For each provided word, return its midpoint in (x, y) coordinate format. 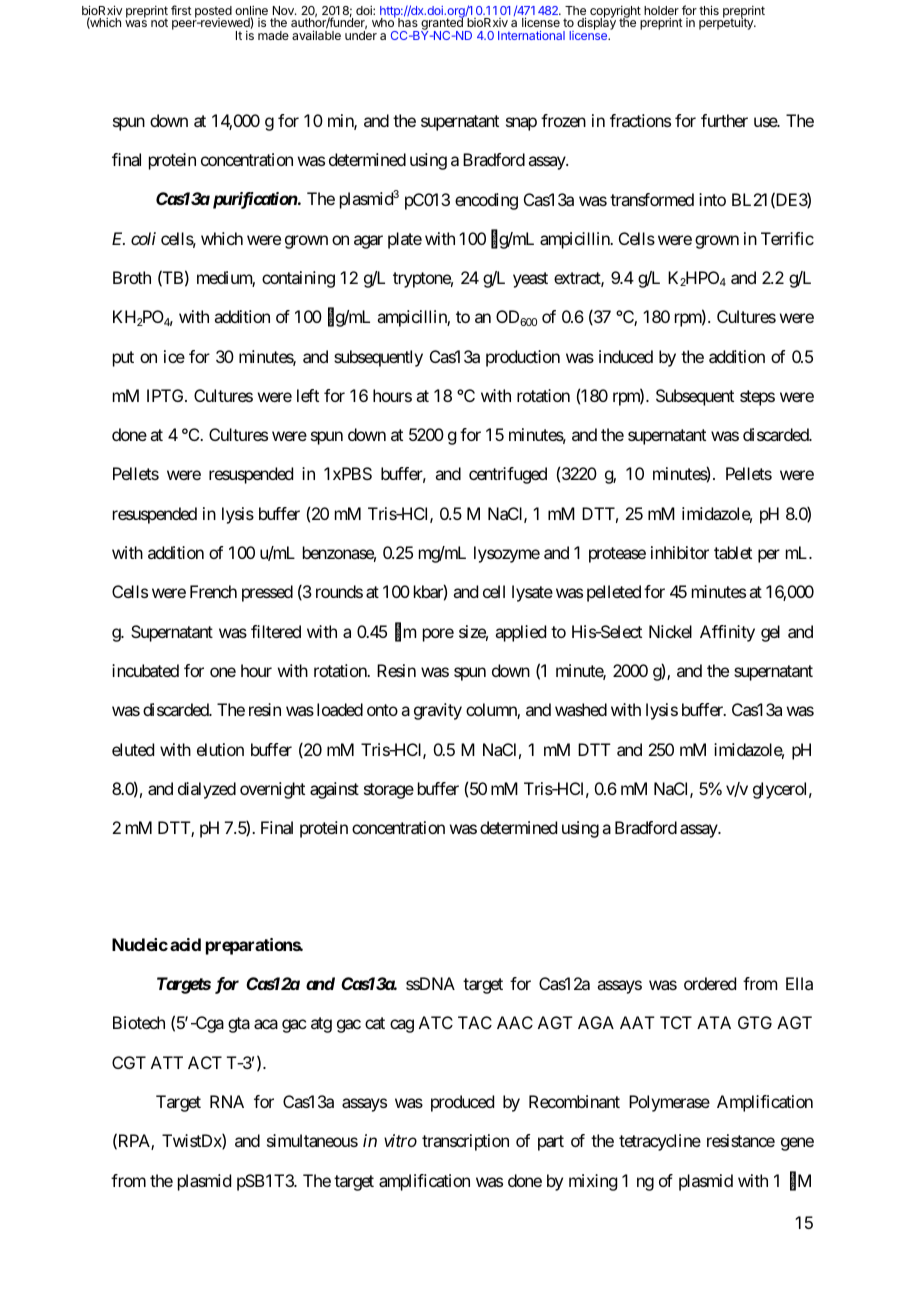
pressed (267, 593)
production (523, 358)
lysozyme (507, 554)
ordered (710, 983)
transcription (465, 1142)
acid (185, 944)
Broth (132, 277)
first (181, 10)
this (709, 10)
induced (626, 356)
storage (389, 791)
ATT (167, 1062)
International (531, 35)
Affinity (727, 633)
